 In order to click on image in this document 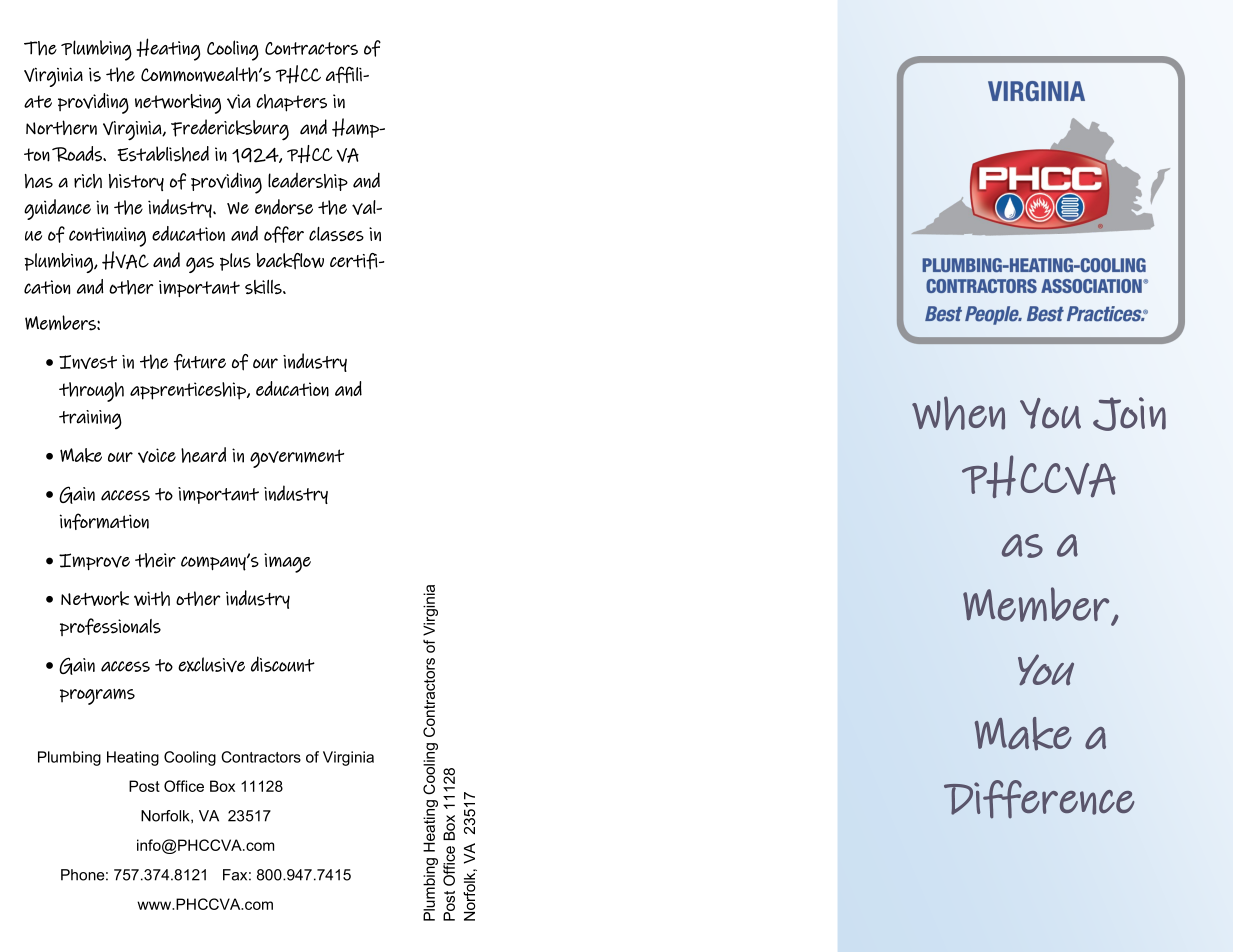, I will do `click(287, 563)`.
